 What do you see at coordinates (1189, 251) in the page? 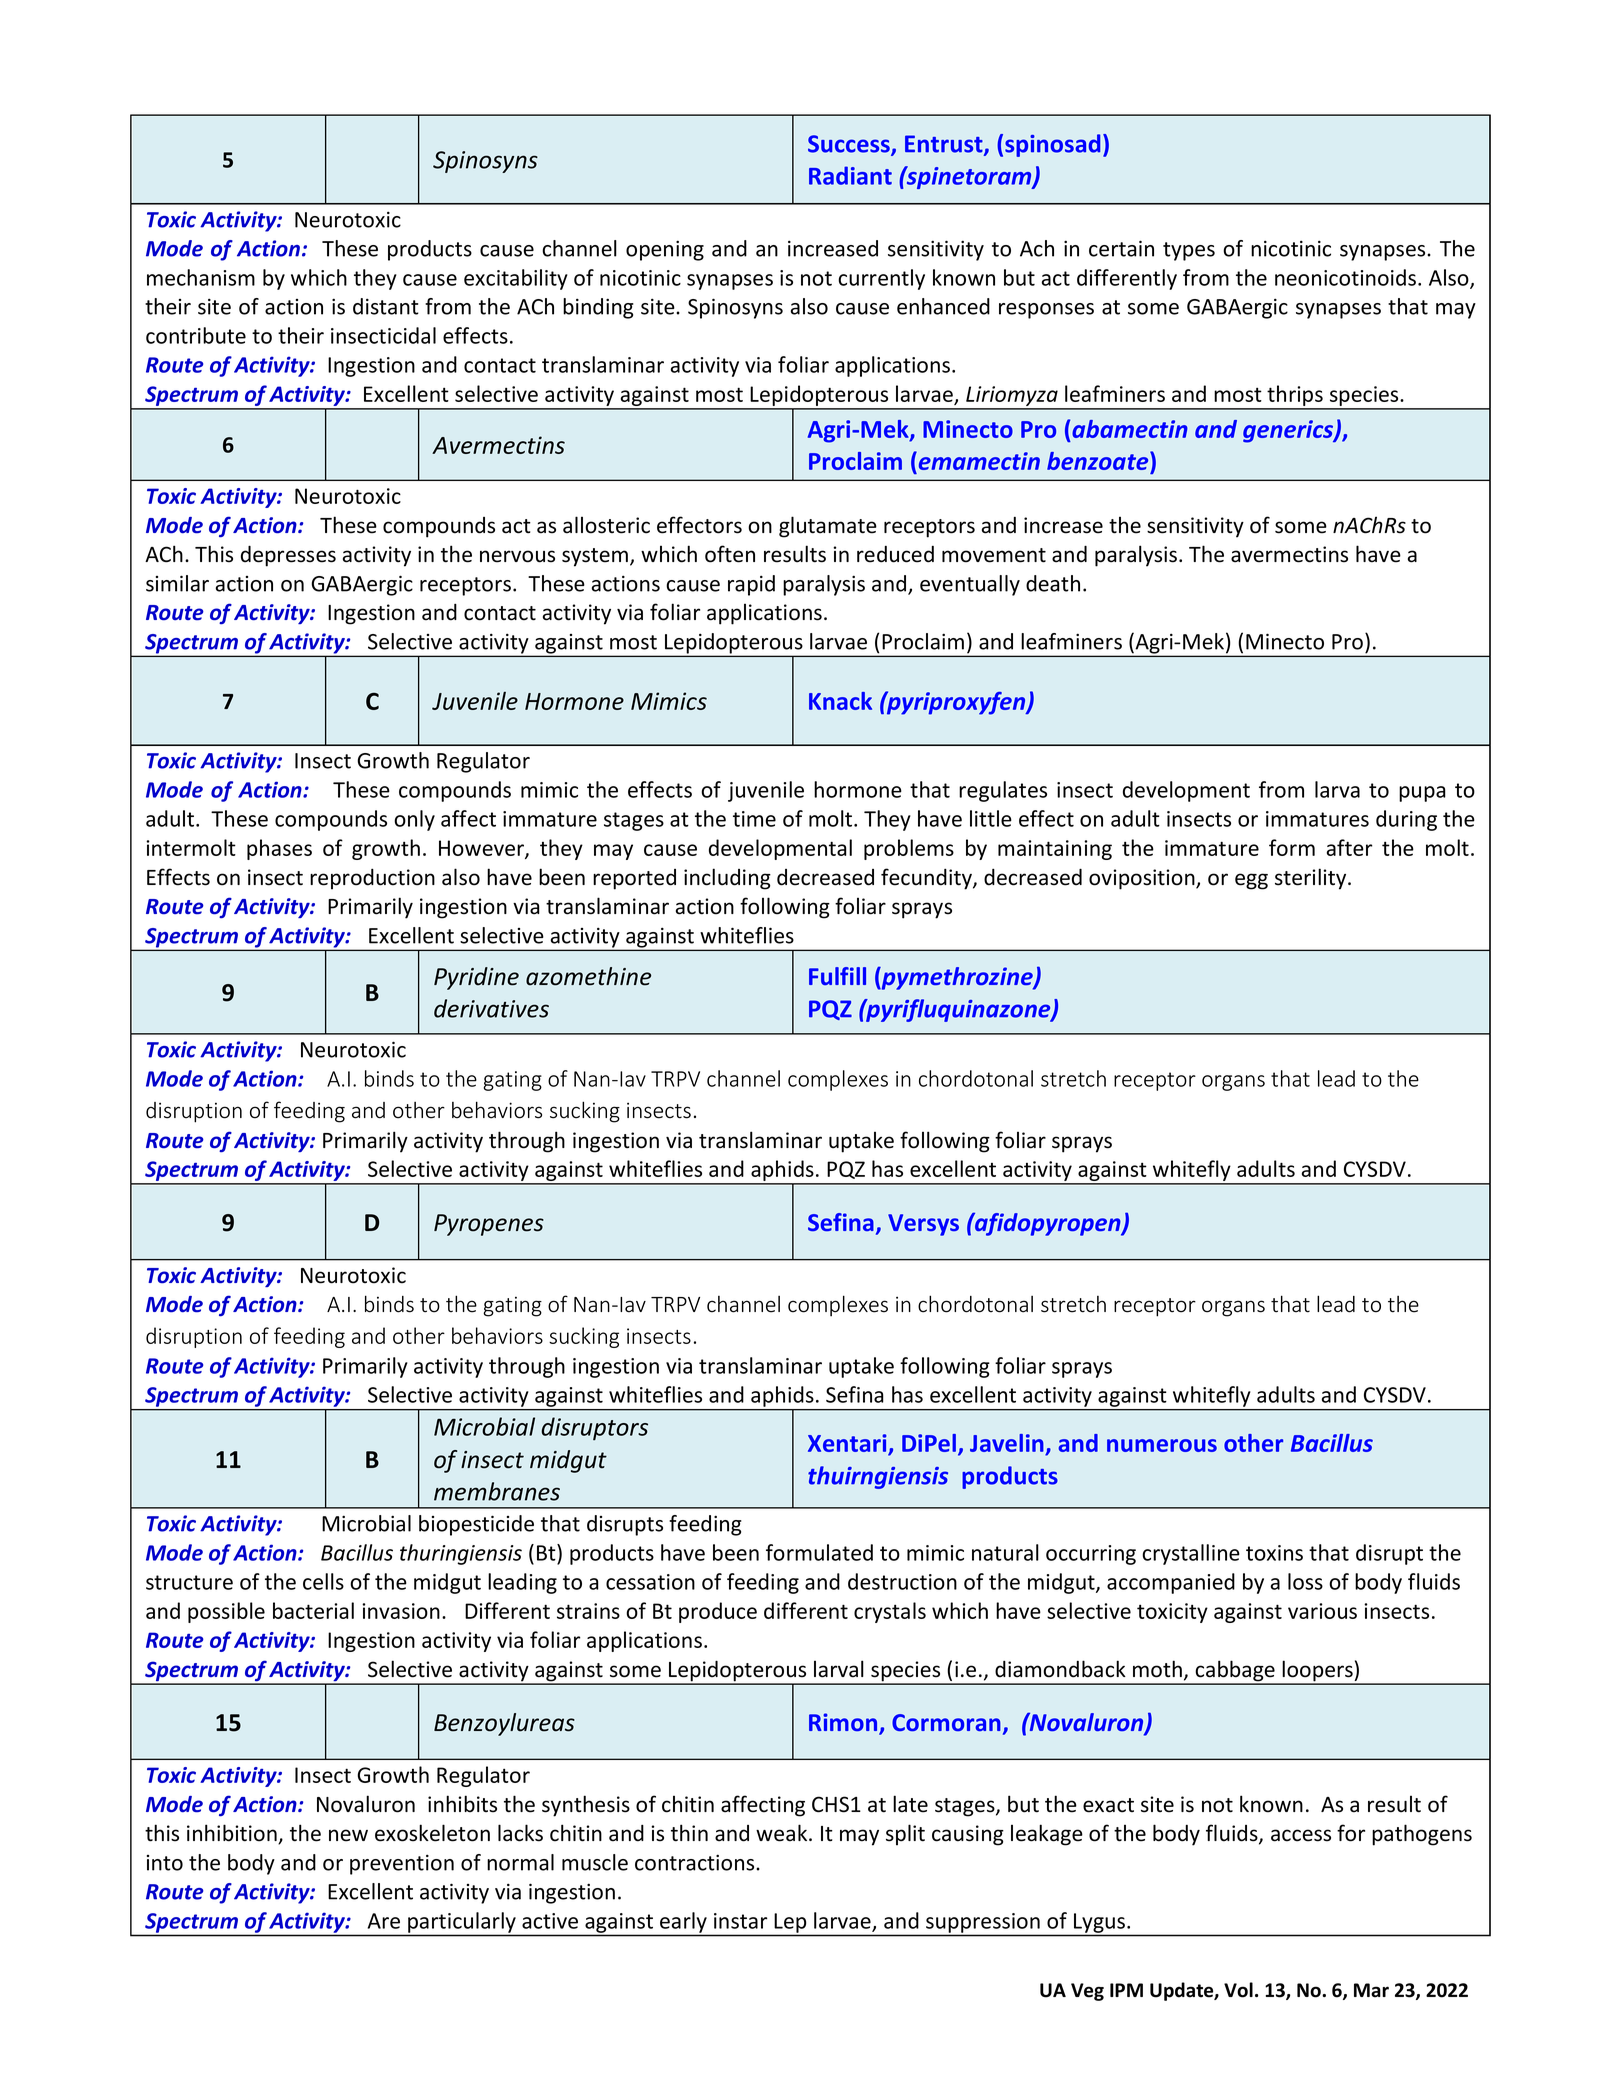
I see `types` at bounding box center [1189, 251].
